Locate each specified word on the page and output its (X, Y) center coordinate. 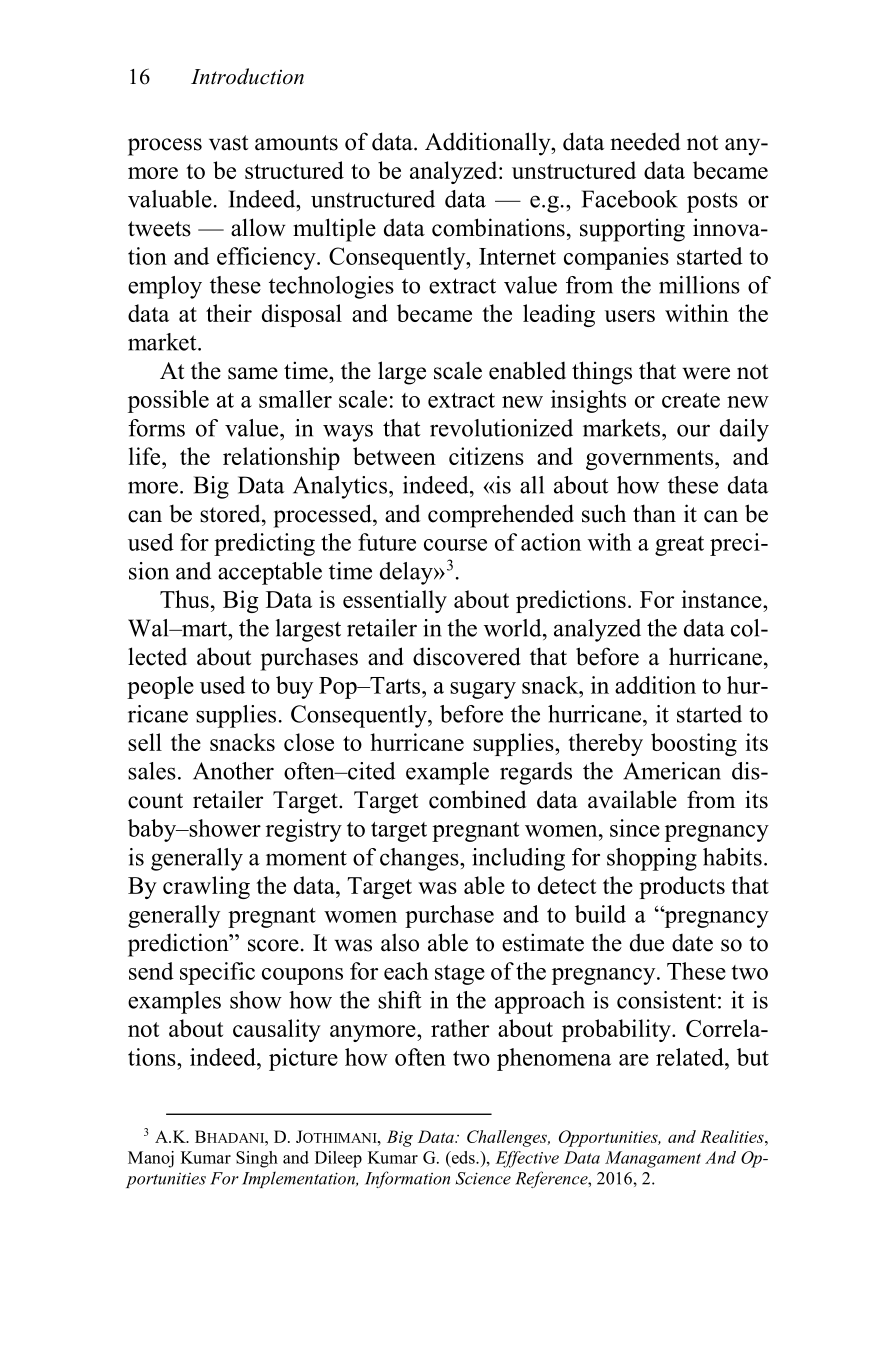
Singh (257, 1159)
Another (233, 771)
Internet (517, 256)
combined (478, 799)
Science (483, 1178)
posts (712, 202)
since (635, 828)
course (455, 545)
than (654, 513)
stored (231, 513)
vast (228, 143)
